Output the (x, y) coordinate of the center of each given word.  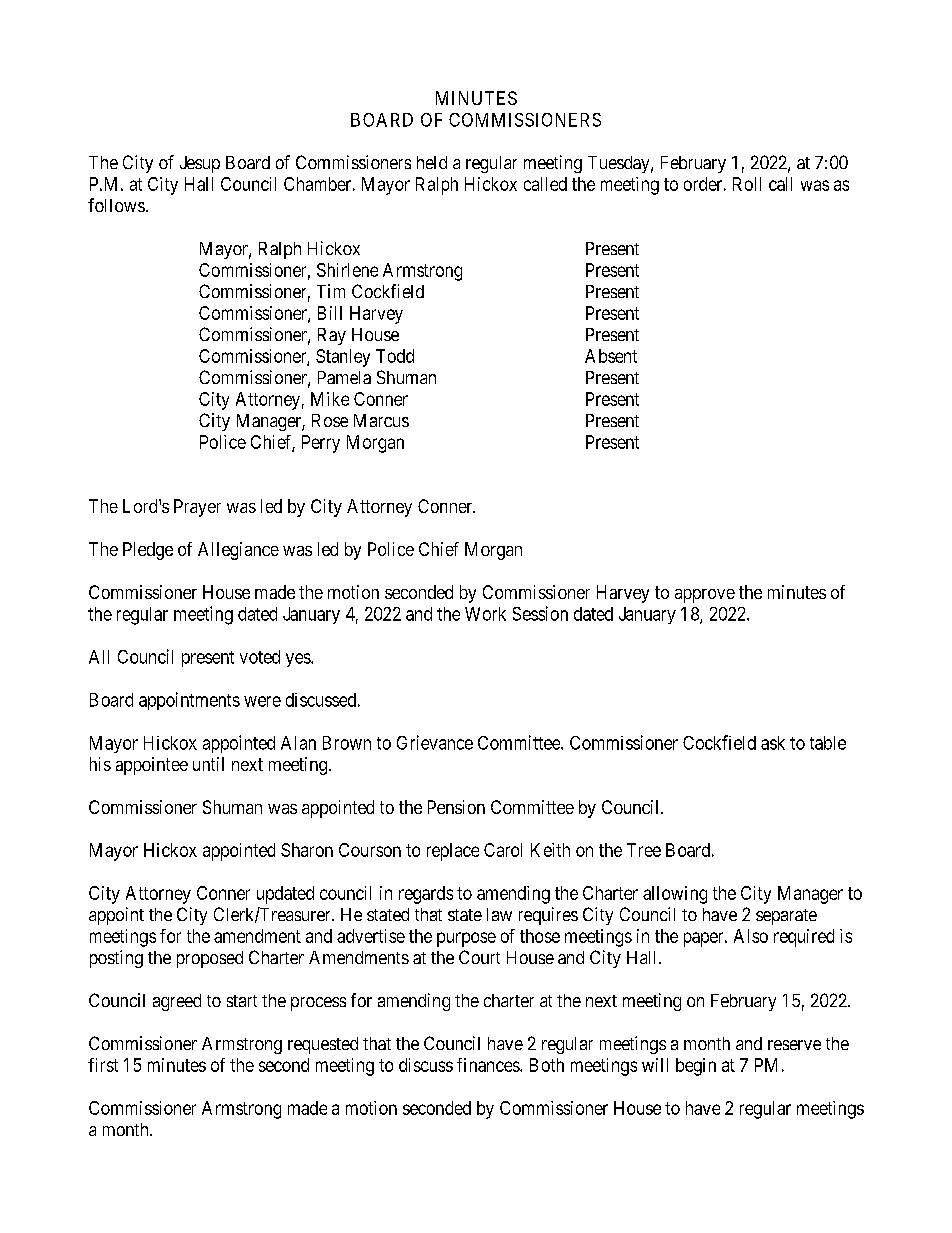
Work (485, 614)
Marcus (381, 420)
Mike (330, 399)
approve (705, 596)
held (432, 162)
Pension (456, 807)
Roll (747, 184)
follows (116, 205)
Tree (644, 850)
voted (260, 657)
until (208, 764)
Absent (611, 356)
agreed (177, 1002)
